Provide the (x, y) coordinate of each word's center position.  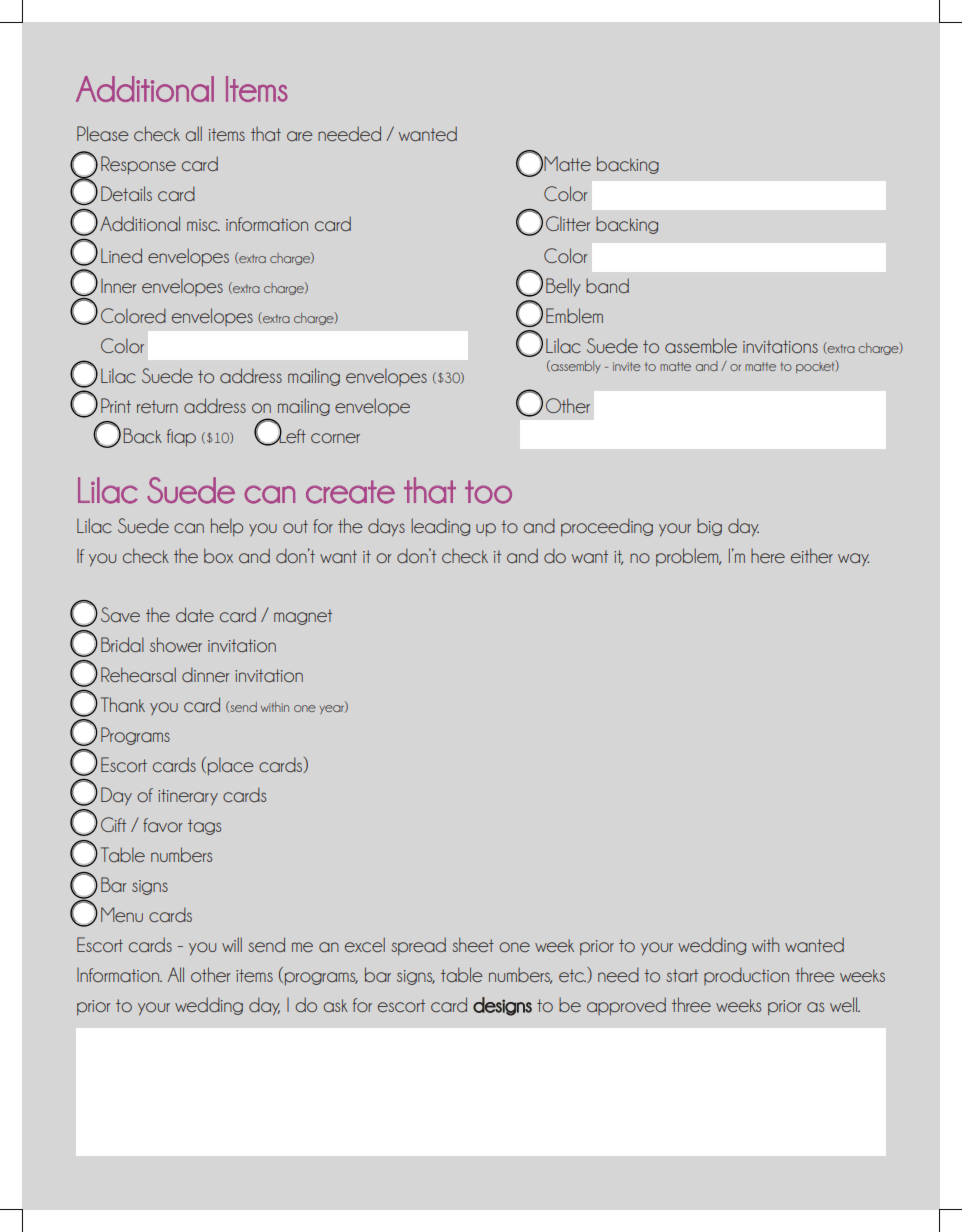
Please (103, 133)
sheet (473, 944)
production (746, 976)
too (488, 492)
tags (204, 827)
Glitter (568, 223)
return (157, 406)
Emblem (574, 315)
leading (440, 527)
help (227, 527)
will (232, 944)
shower (176, 644)
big (709, 527)
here (768, 556)
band (607, 285)
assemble (701, 345)
